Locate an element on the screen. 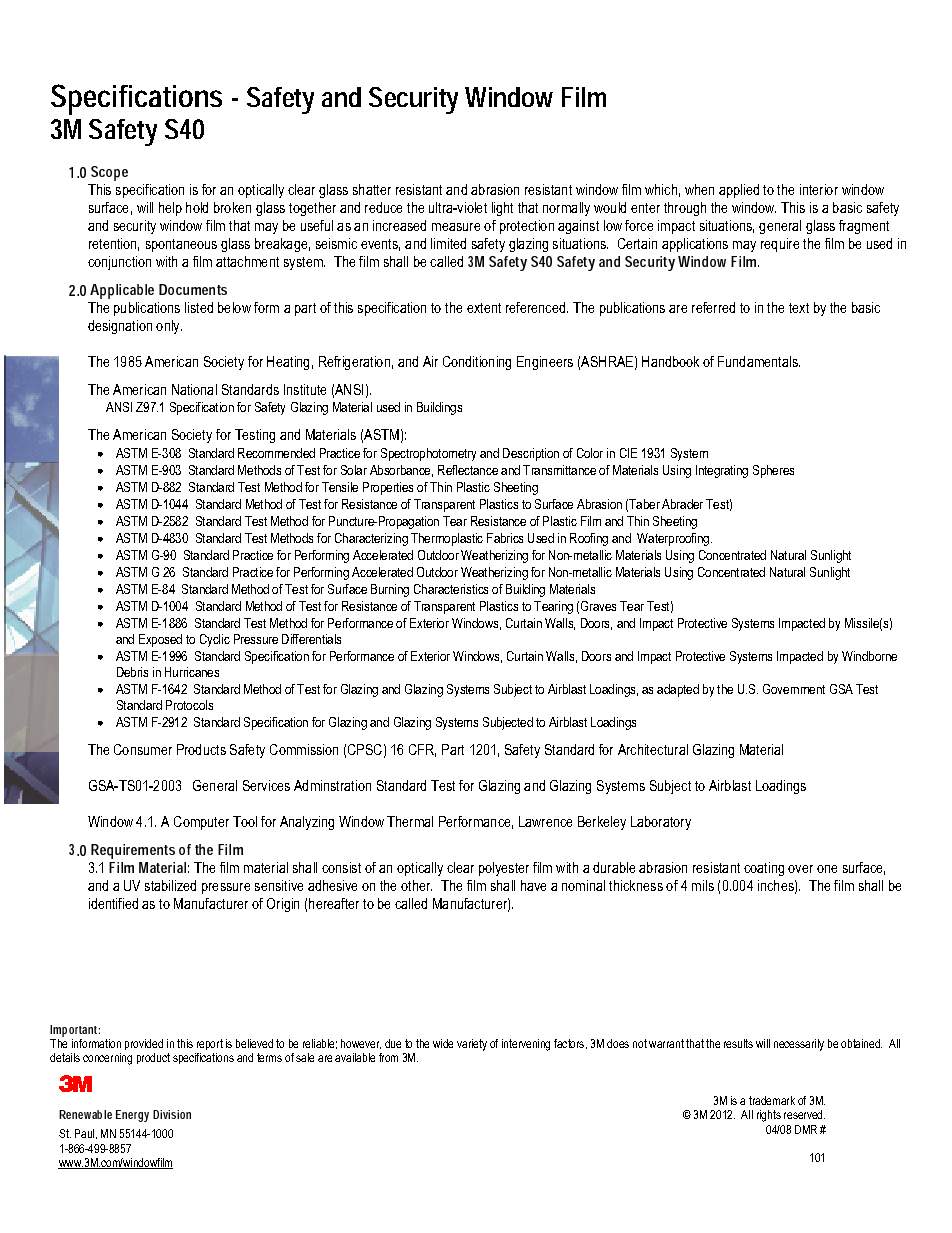  req is located at coordinates (769, 246).
